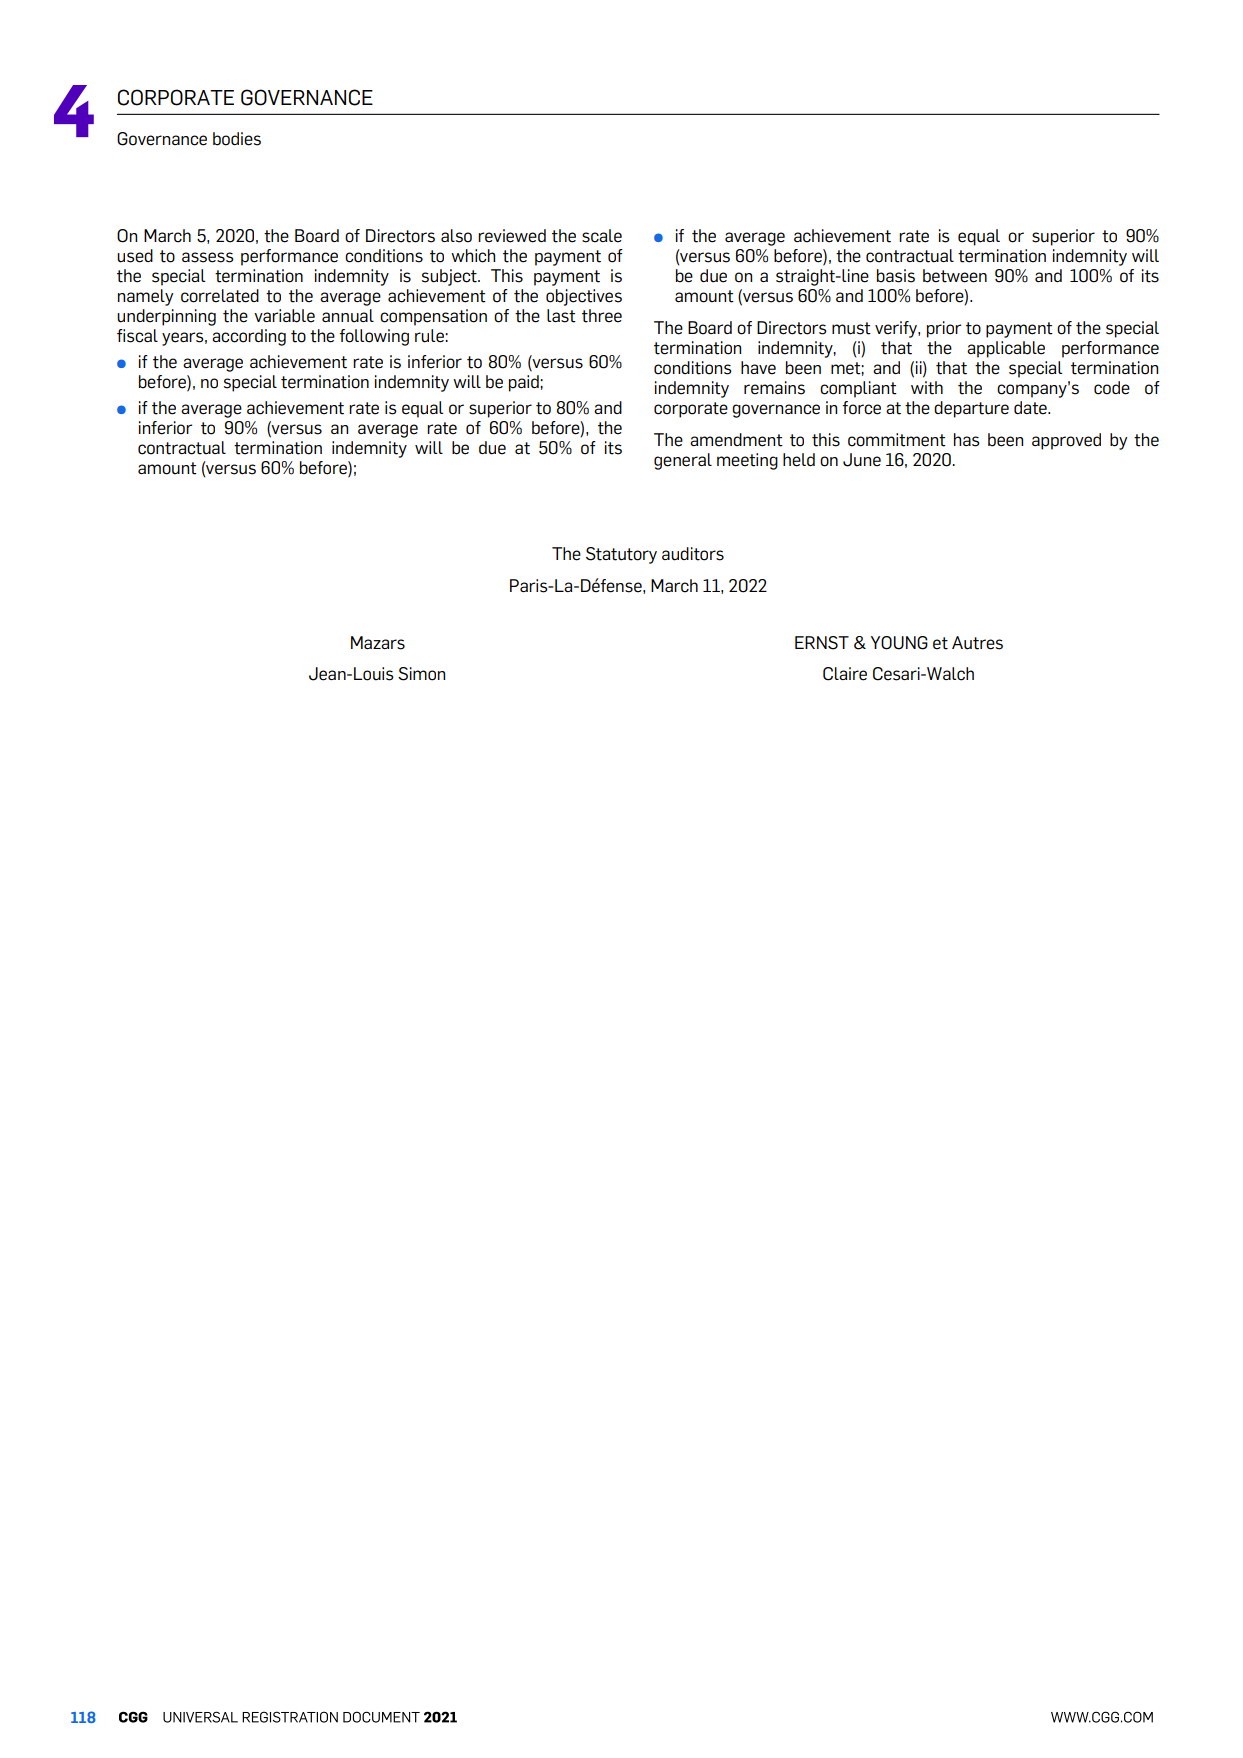  What do you see at coordinates (862, 460) in the page?
I see `June` at bounding box center [862, 460].
